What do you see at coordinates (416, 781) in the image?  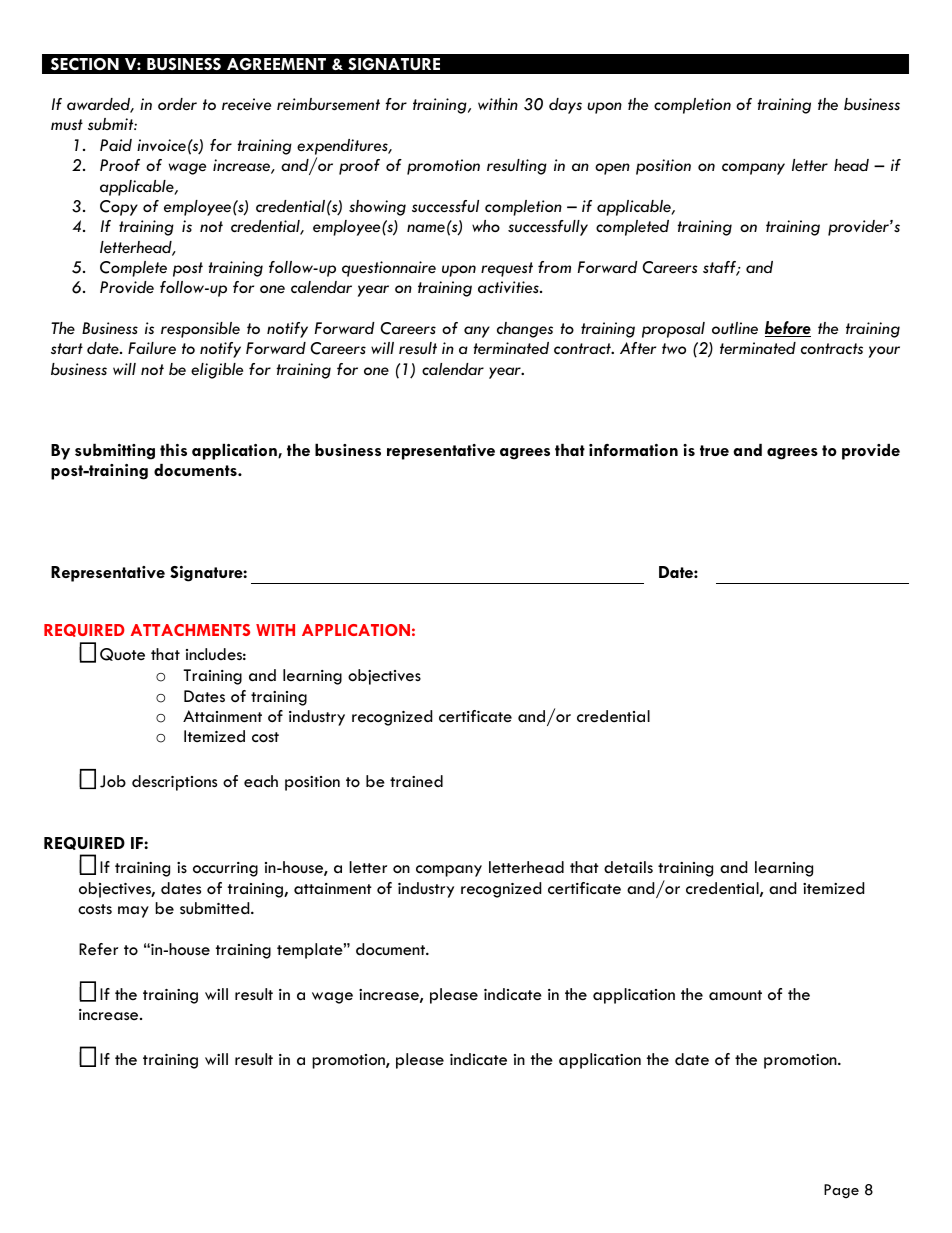 I see `trained` at bounding box center [416, 781].
